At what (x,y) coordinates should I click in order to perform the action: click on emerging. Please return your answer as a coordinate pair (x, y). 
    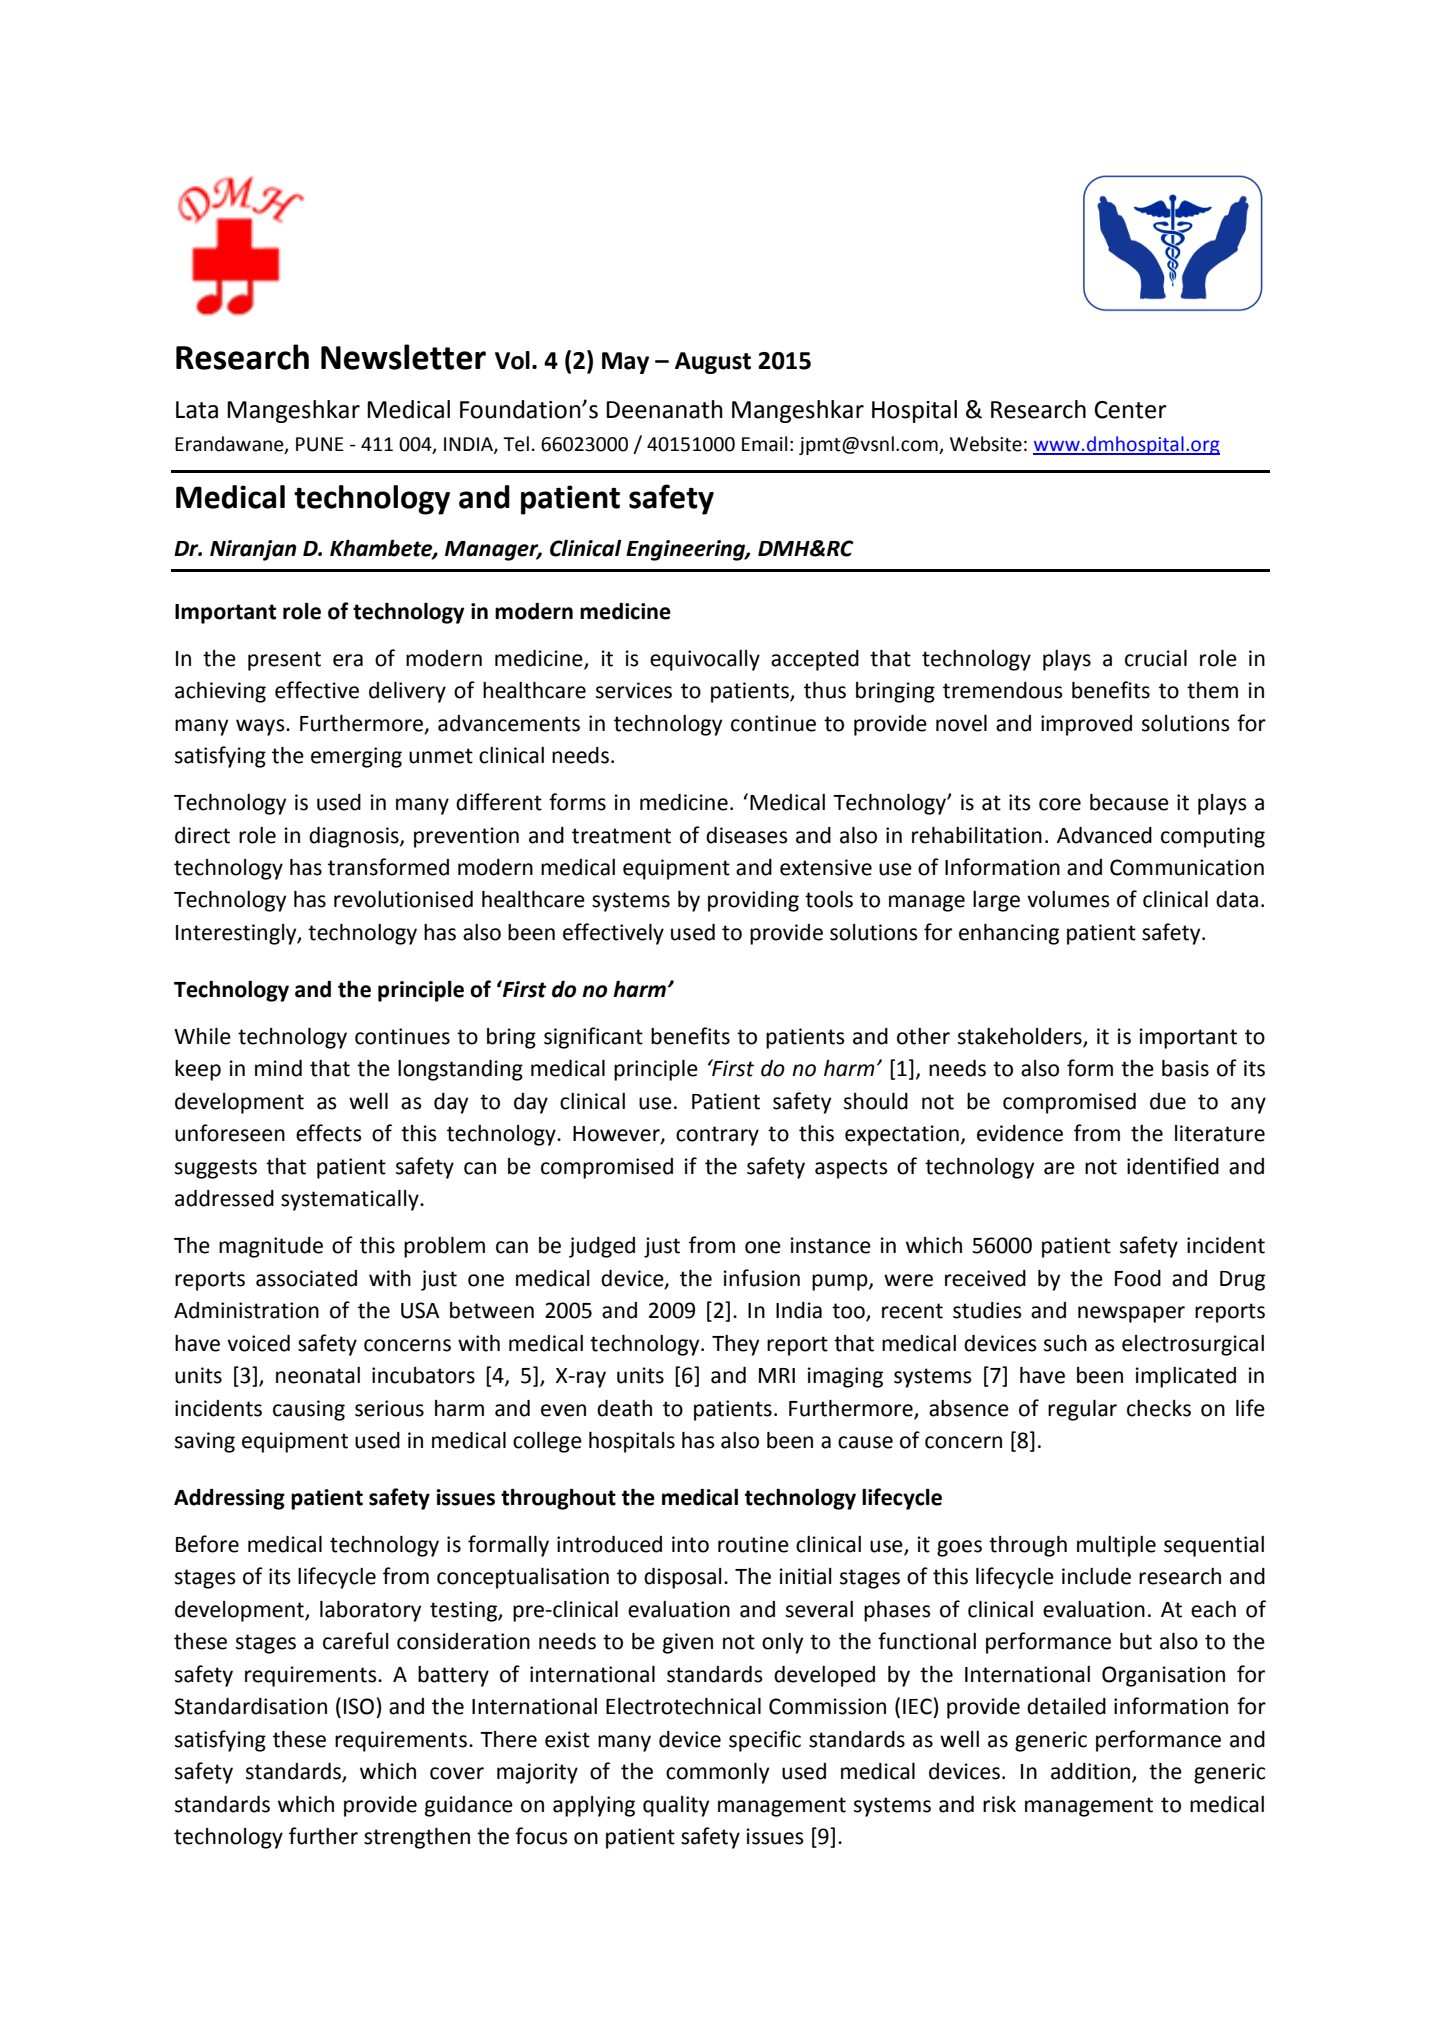
    Looking at the image, I should click on (356, 757).
